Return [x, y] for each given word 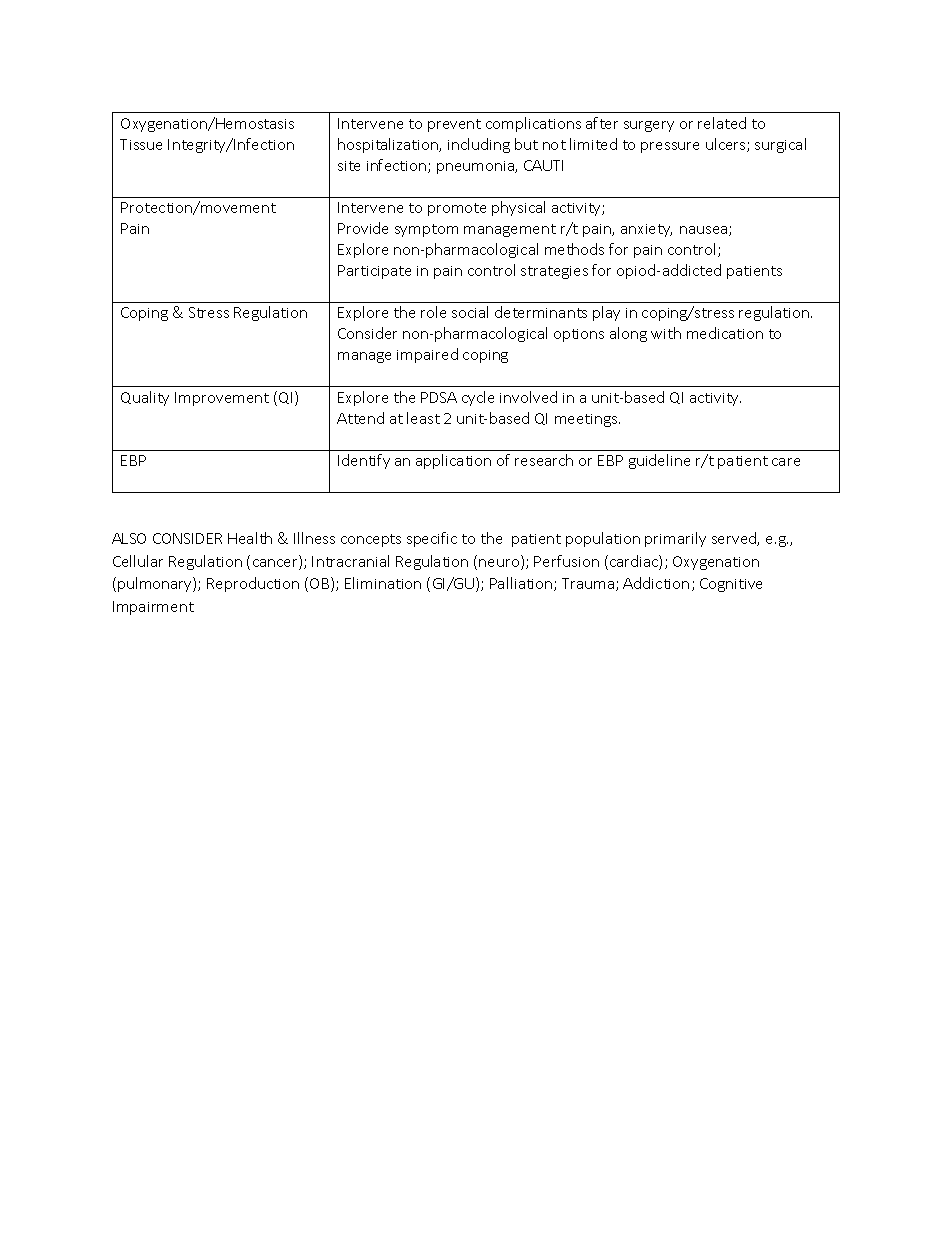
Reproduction [253, 584]
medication [725, 333]
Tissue [141, 144]
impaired [427, 355]
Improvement [222, 399]
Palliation [522, 584]
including [479, 145]
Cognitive [731, 585]
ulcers [727, 145]
